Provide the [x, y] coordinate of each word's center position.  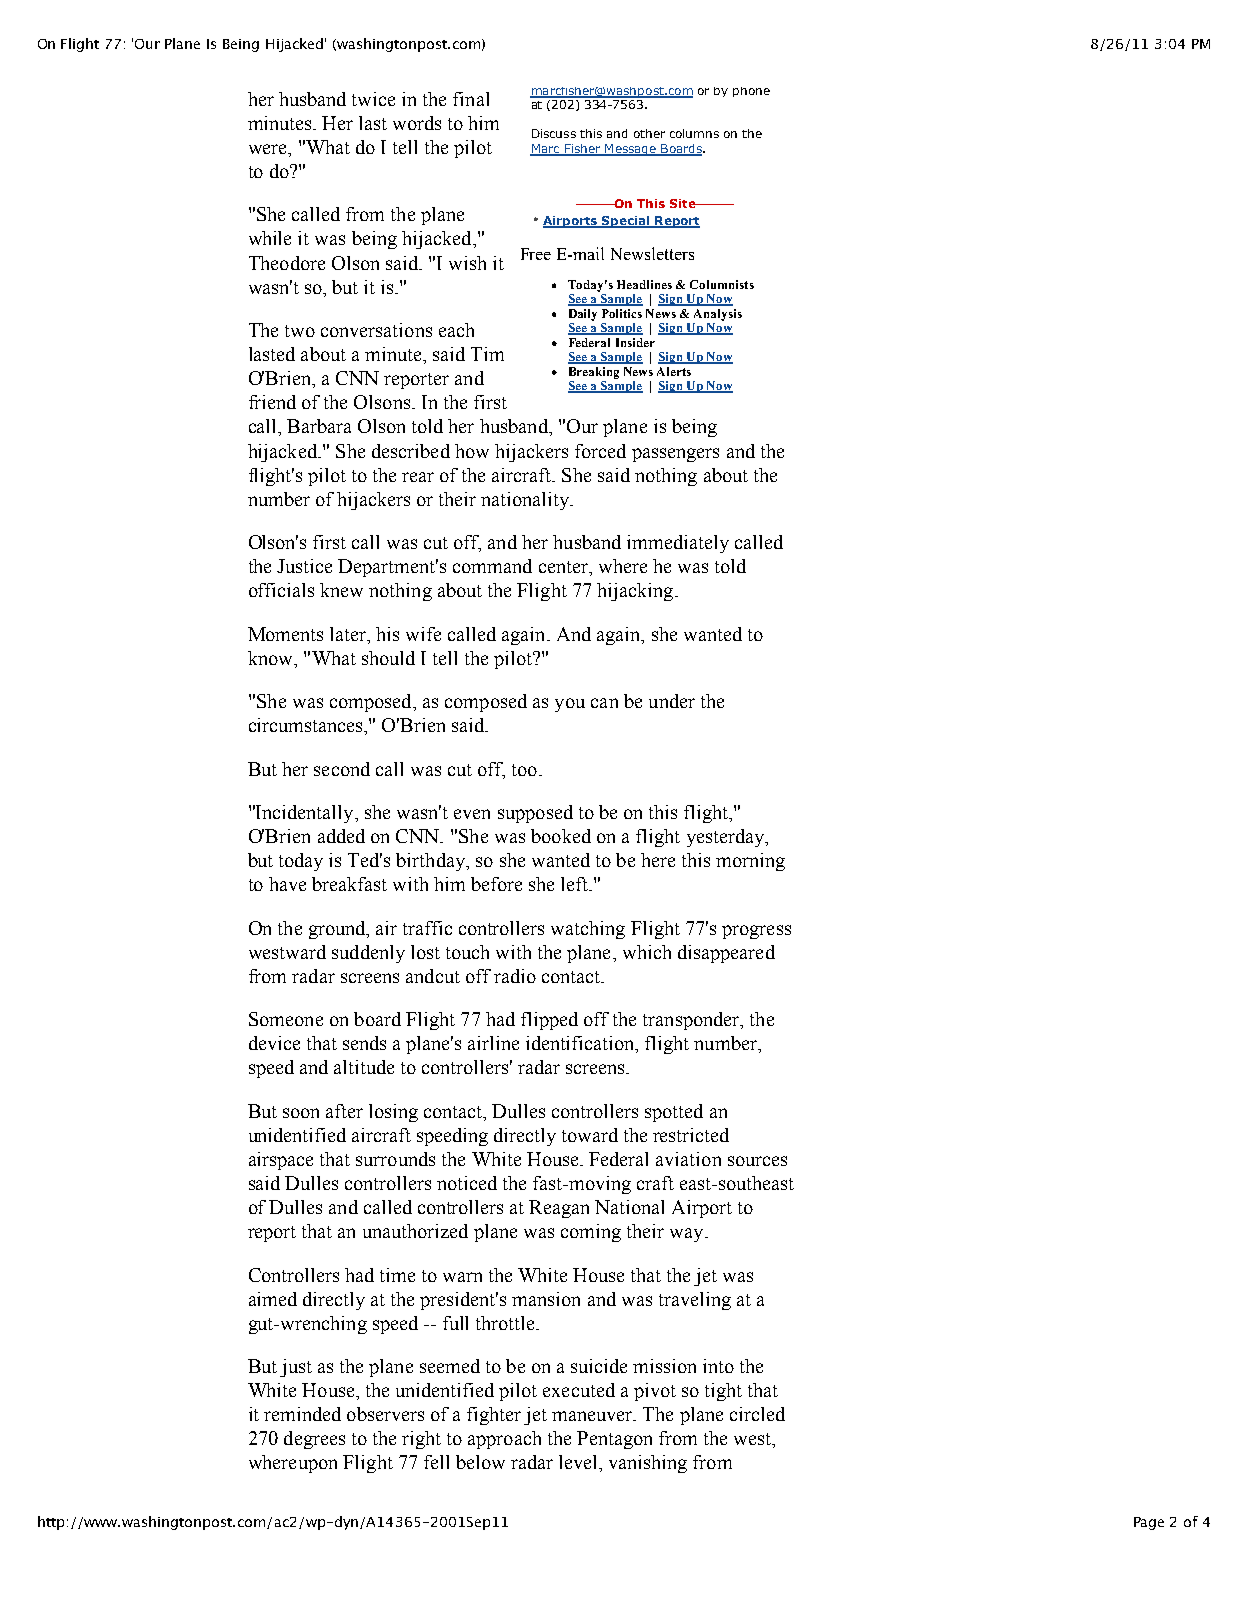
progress [756, 932]
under [672, 701]
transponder [692, 1021]
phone [751, 92]
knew [341, 590]
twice [373, 99]
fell [436, 1462]
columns [694, 133]
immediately [678, 544]
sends [364, 1043]
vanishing [648, 1464]
